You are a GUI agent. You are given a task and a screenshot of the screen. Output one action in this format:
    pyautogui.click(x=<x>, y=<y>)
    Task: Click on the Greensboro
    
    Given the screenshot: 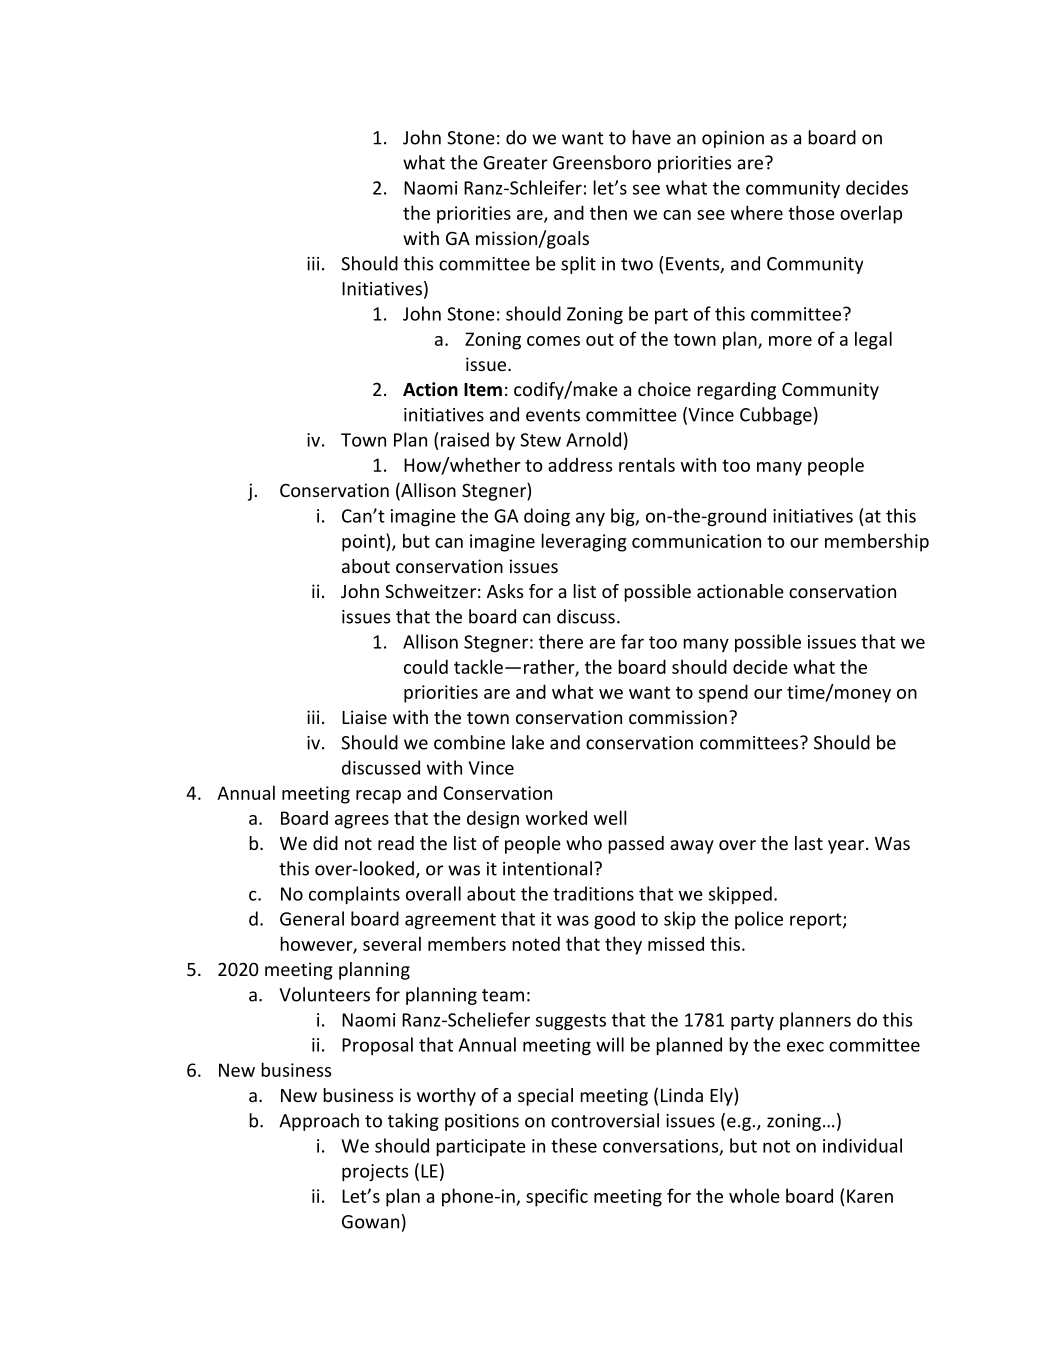 What is the action you would take?
    pyautogui.click(x=602, y=162)
